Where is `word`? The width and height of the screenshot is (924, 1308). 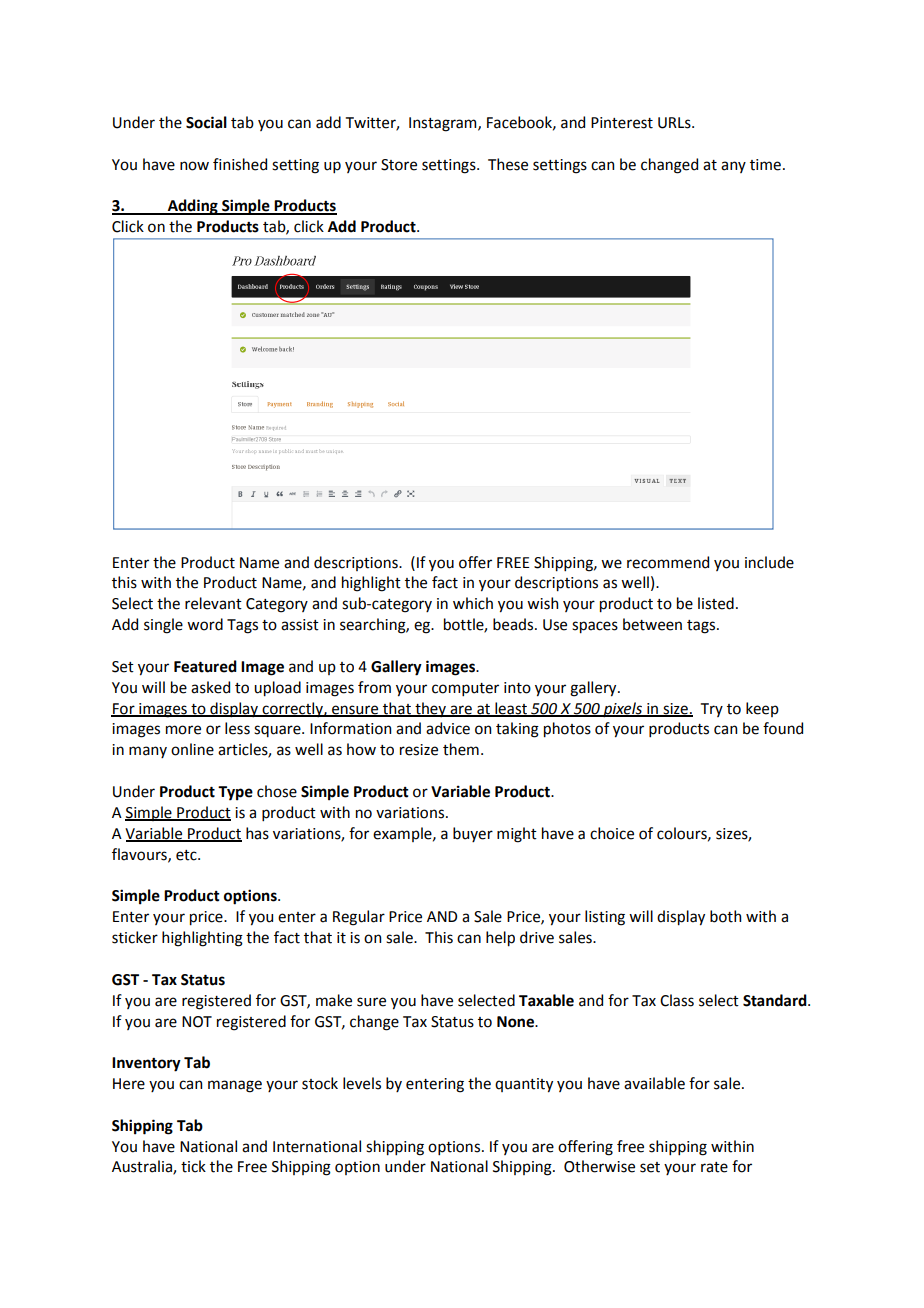 word is located at coordinates (205, 624).
